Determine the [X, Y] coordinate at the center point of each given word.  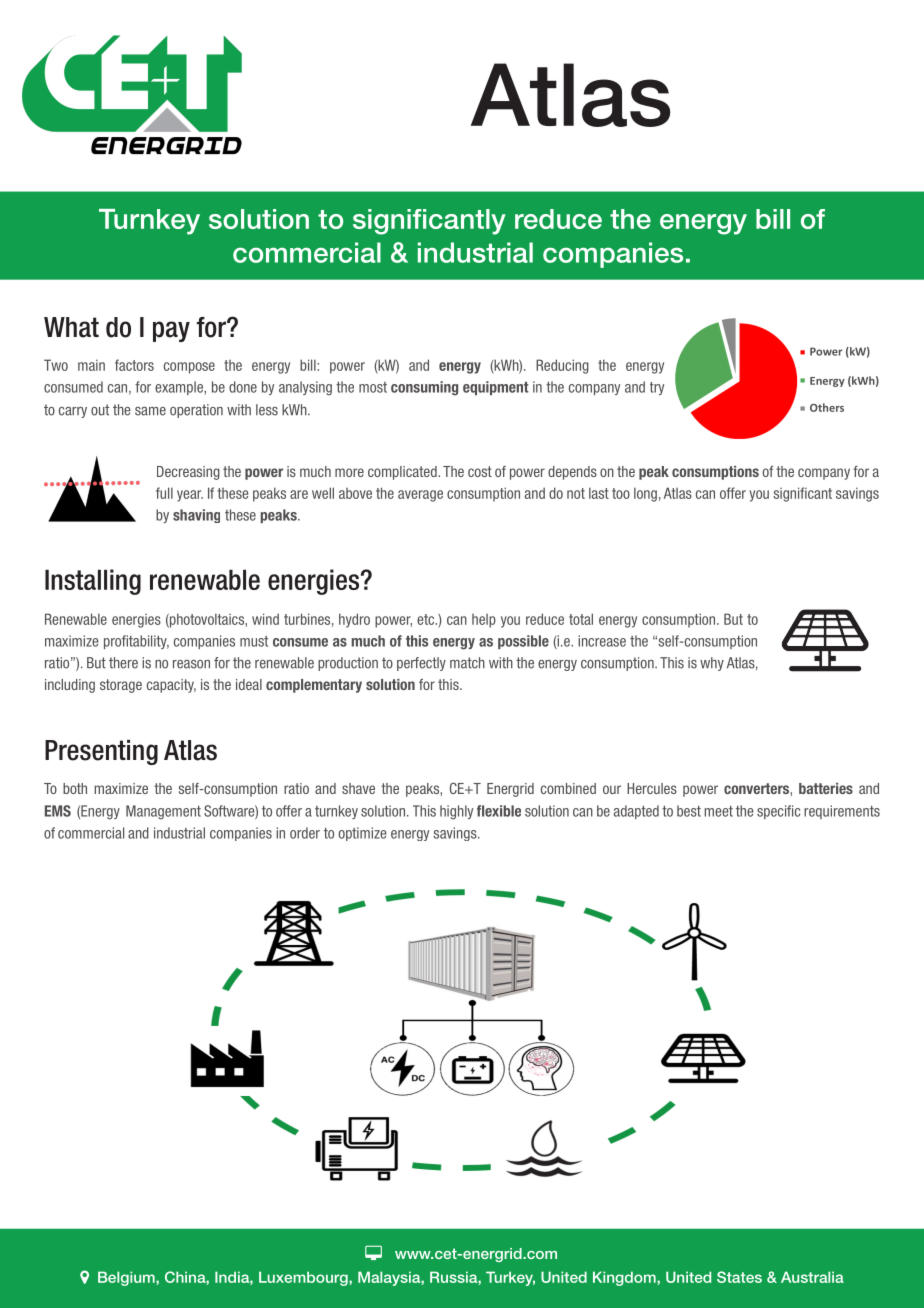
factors [134, 365]
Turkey [510, 1278]
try [657, 388]
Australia [812, 1277]
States [739, 1277]
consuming [424, 388]
